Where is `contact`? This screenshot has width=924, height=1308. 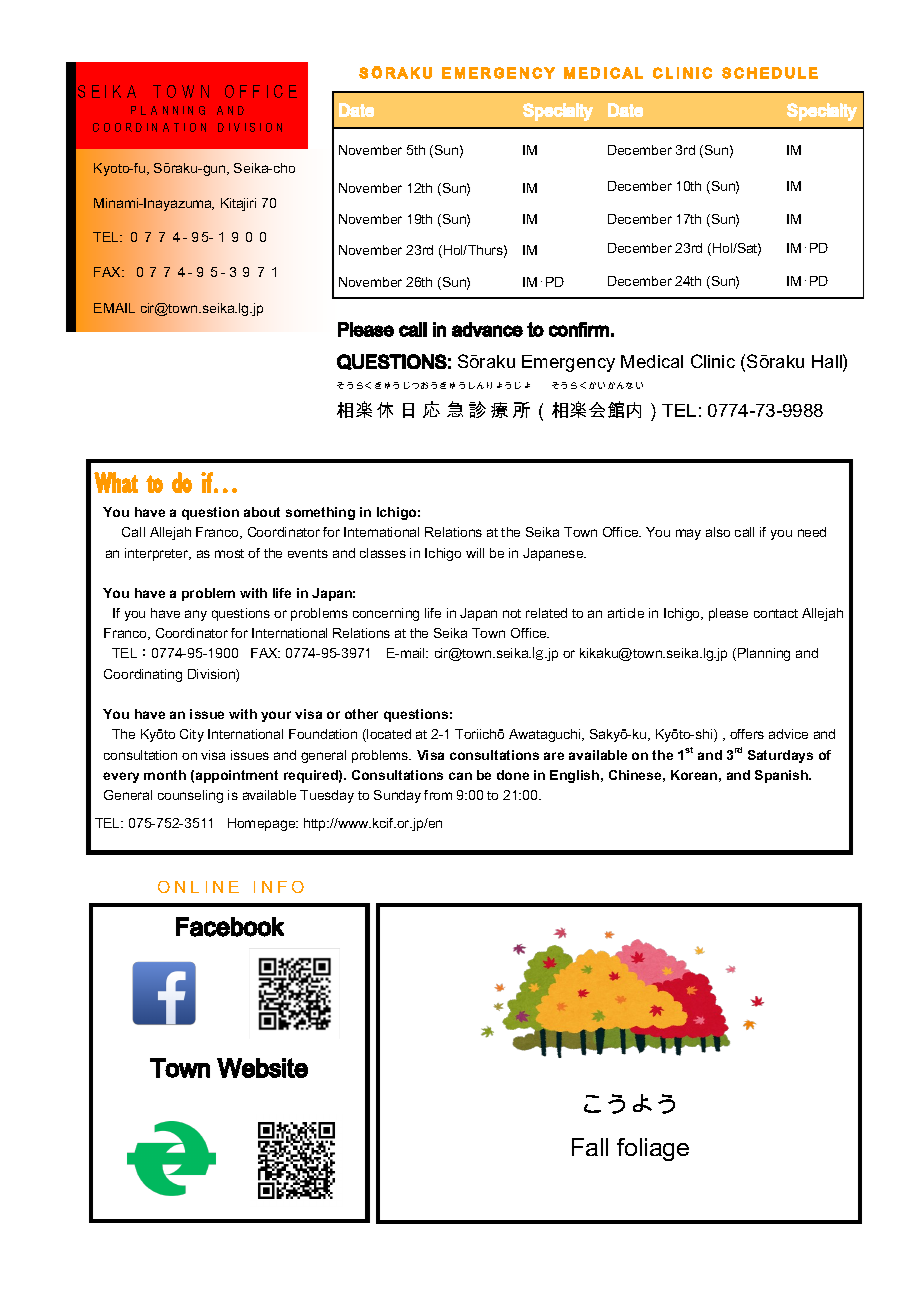 contact is located at coordinates (776, 613).
